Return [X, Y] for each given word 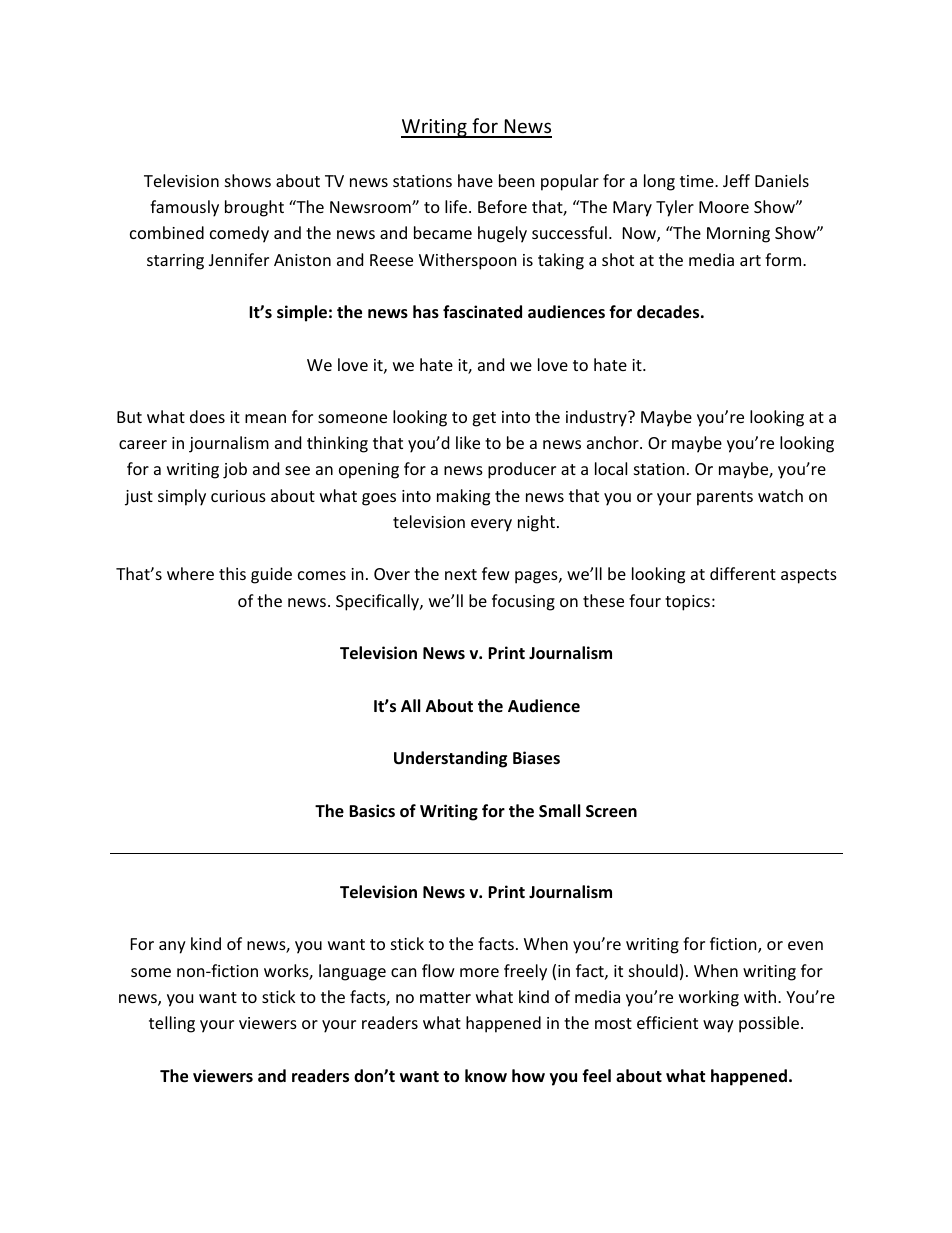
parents [725, 498]
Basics [372, 810]
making [463, 497]
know [486, 1075]
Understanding [450, 759]
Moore [724, 207]
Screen [611, 811]
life [457, 206]
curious [238, 496]
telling [172, 1024]
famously [184, 208]
